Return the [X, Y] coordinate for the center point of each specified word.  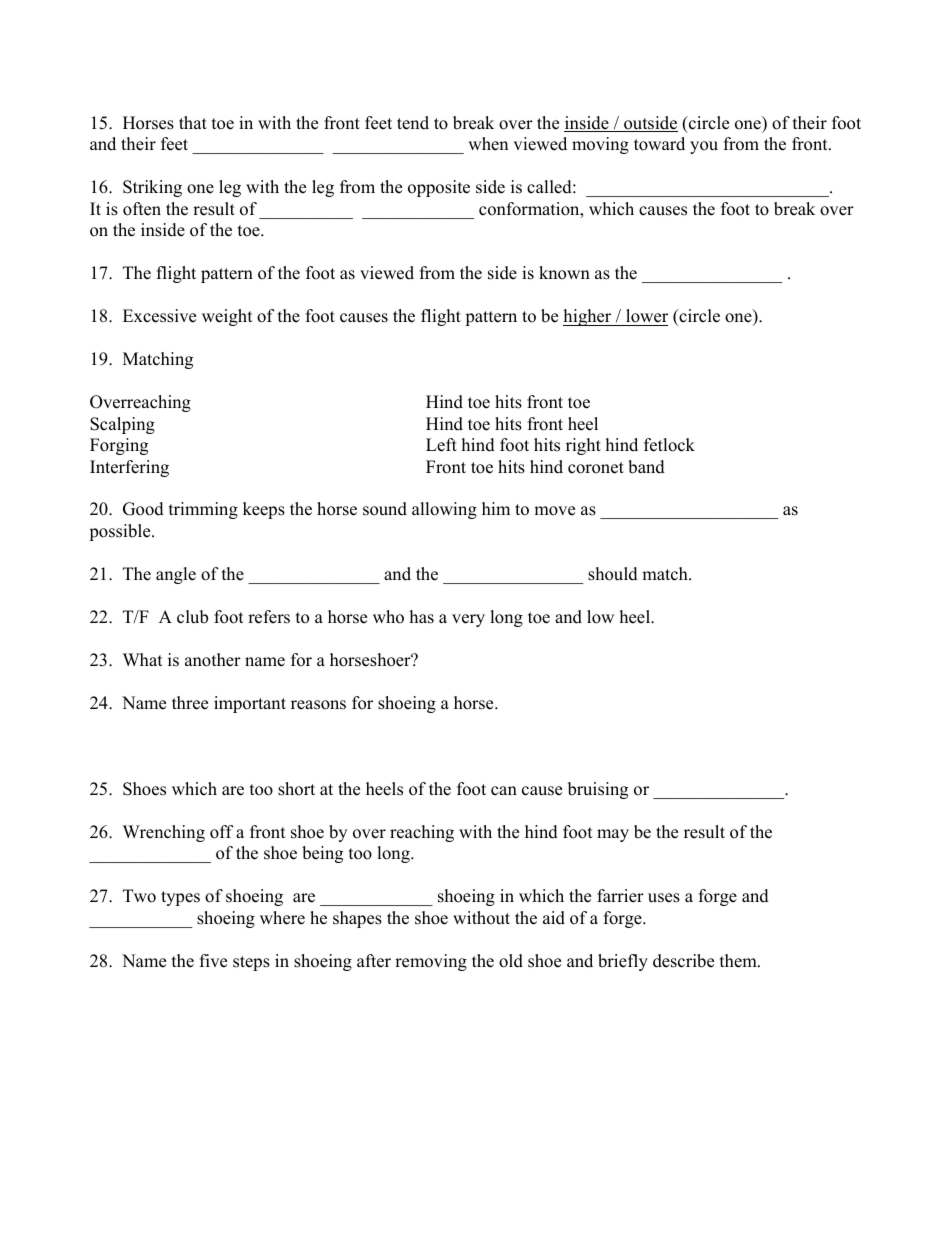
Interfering [129, 468]
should [613, 574]
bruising [598, 790]
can [504, 791]
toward [659, 144]
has [422, 617]
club [192, 617]
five [213, 961]
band [646, 467]
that [193, 122]
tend [413, 123]
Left [441, 445]
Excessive [159, 316]
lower [647, 316]
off [222, 832]
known [564, 273]
